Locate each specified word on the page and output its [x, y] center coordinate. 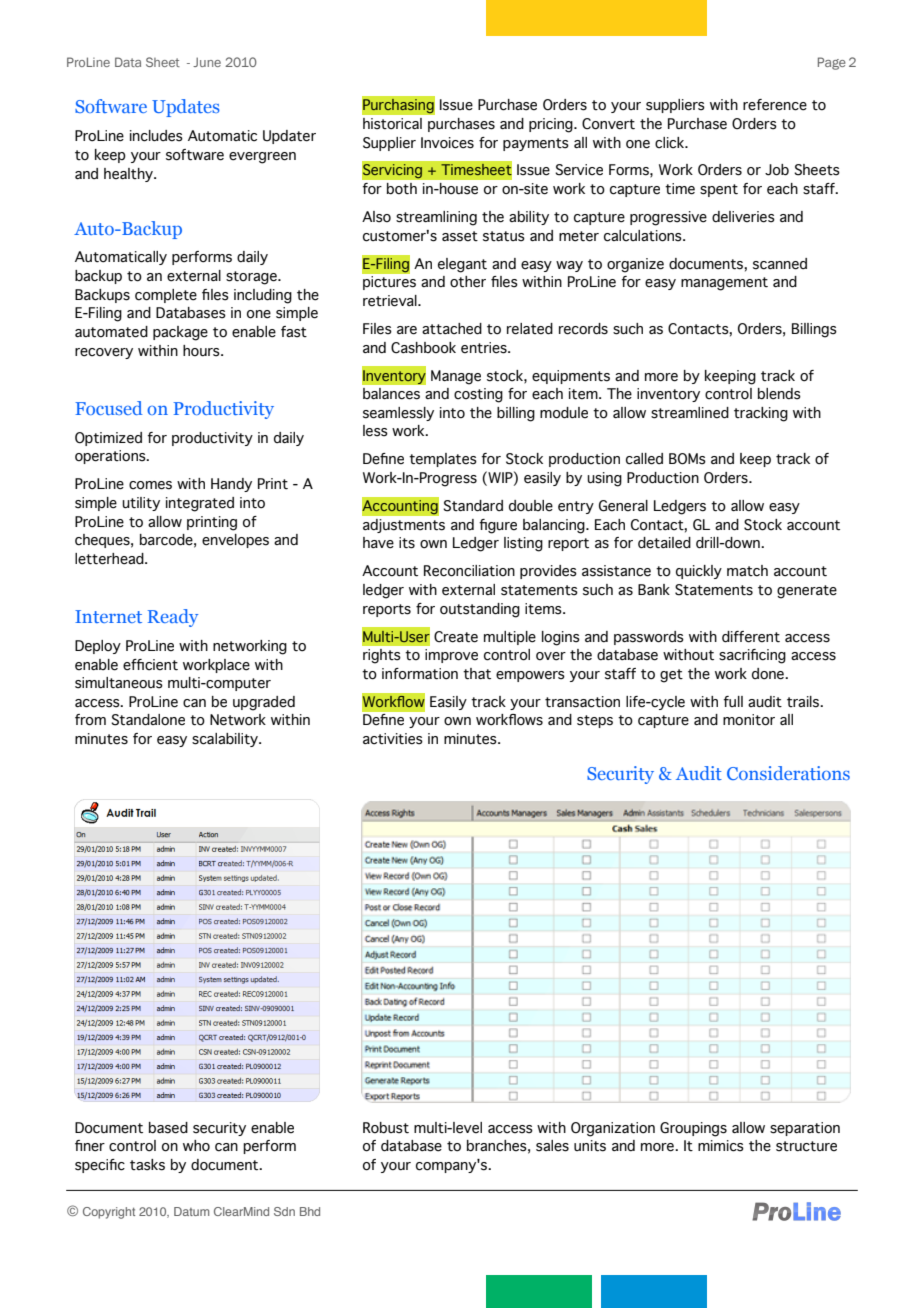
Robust [386, 1128]
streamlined [690, 413]
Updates [186, 108]
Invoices [447, 143]
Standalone [148, 720]
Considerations [788, 773]
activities [393, 739]
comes [150, 485]
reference [775, 105]
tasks [147, 1165]
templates [443, 460]
